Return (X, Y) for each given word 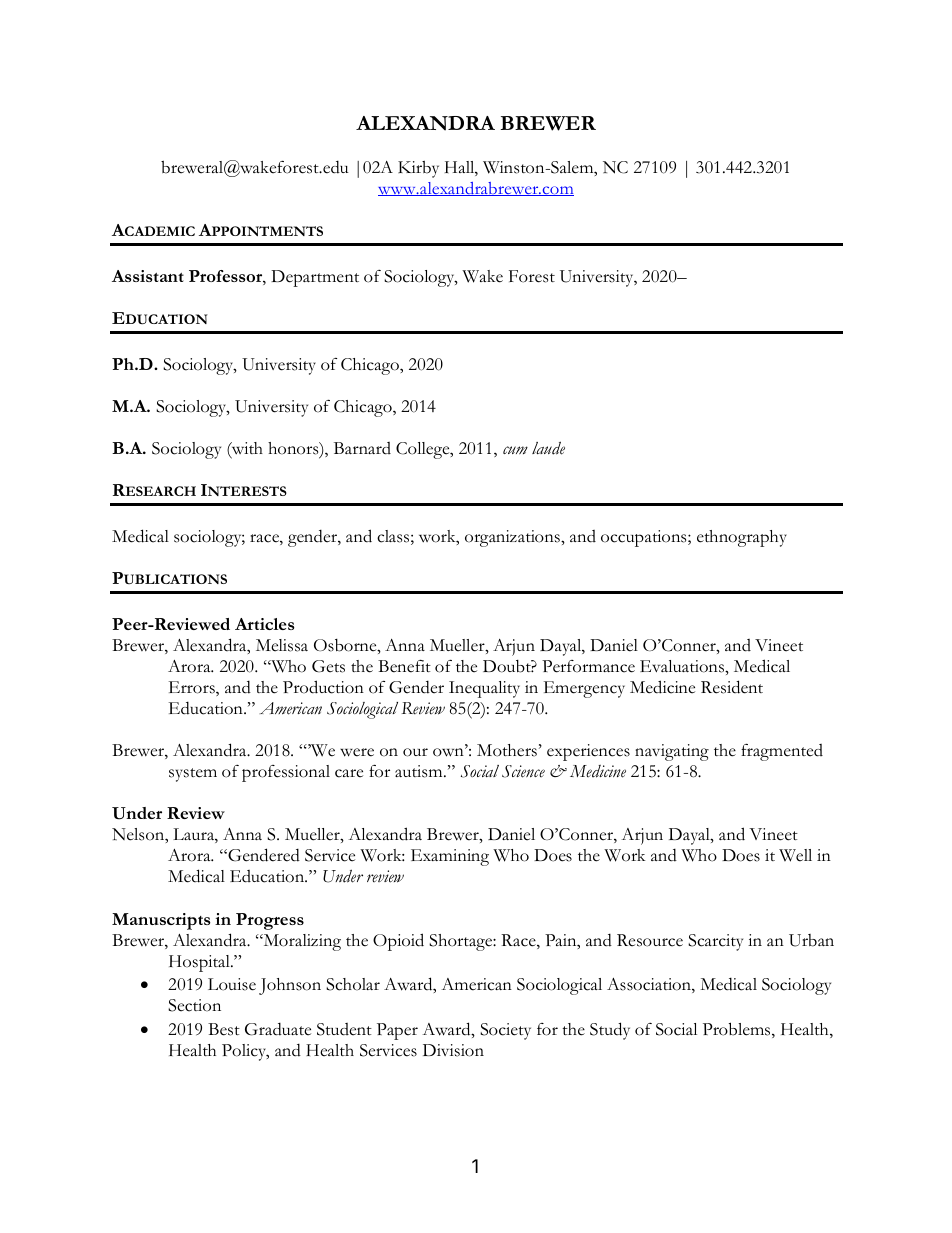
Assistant (148, 276)
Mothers (507, 750)
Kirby (418, 169)
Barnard (362, 448)
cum (515, 450)
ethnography (742, 538)
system (193, 775)
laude (548, 448)
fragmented (782, 752)
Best (224, 1029)
